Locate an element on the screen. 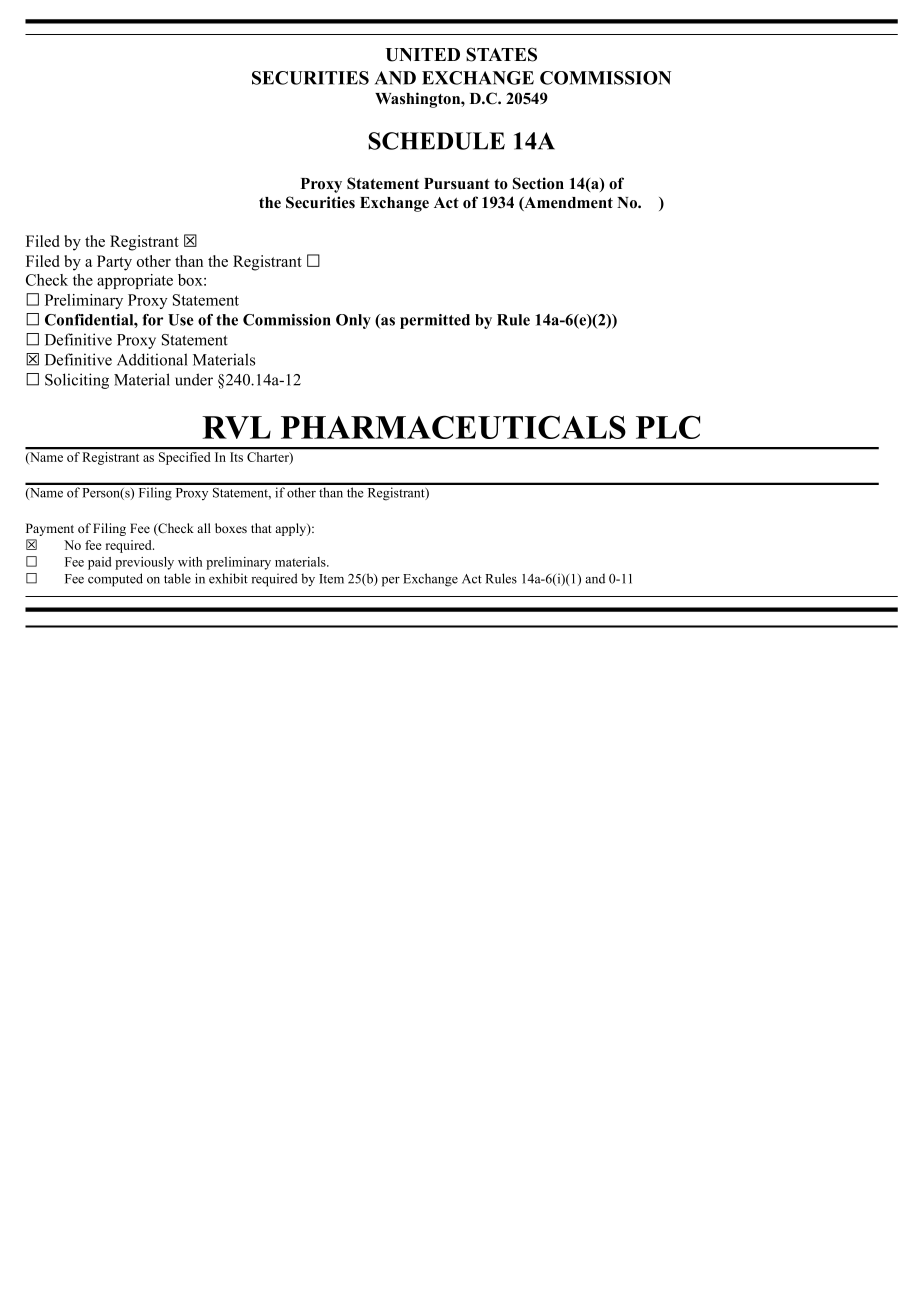  Pursuant is located at coordinates (457, 184).
